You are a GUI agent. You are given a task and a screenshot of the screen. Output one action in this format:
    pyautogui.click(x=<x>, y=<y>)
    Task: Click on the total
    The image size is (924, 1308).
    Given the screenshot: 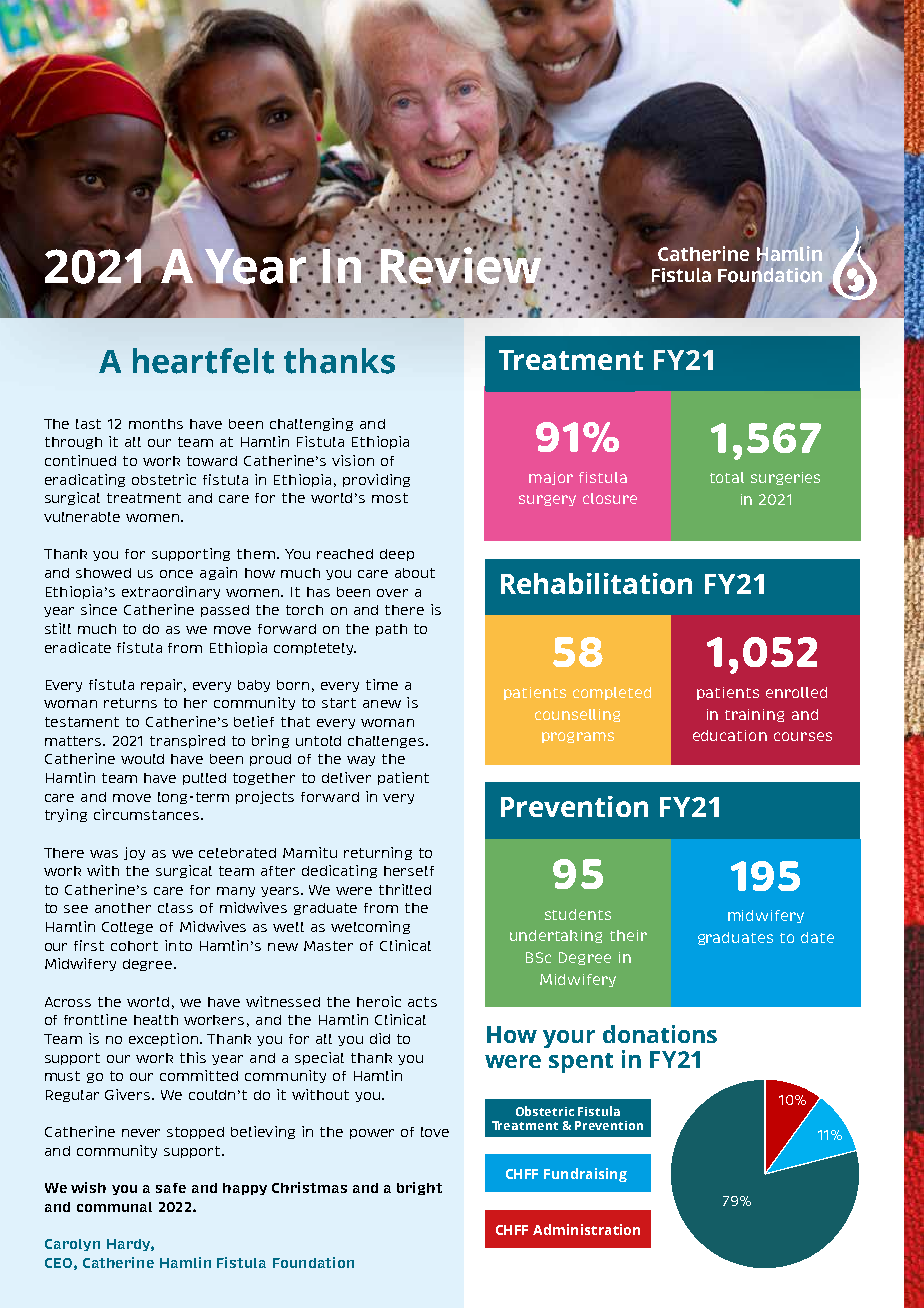 What is the action you would take?
    pyautogui.click(x=727, y=477)
